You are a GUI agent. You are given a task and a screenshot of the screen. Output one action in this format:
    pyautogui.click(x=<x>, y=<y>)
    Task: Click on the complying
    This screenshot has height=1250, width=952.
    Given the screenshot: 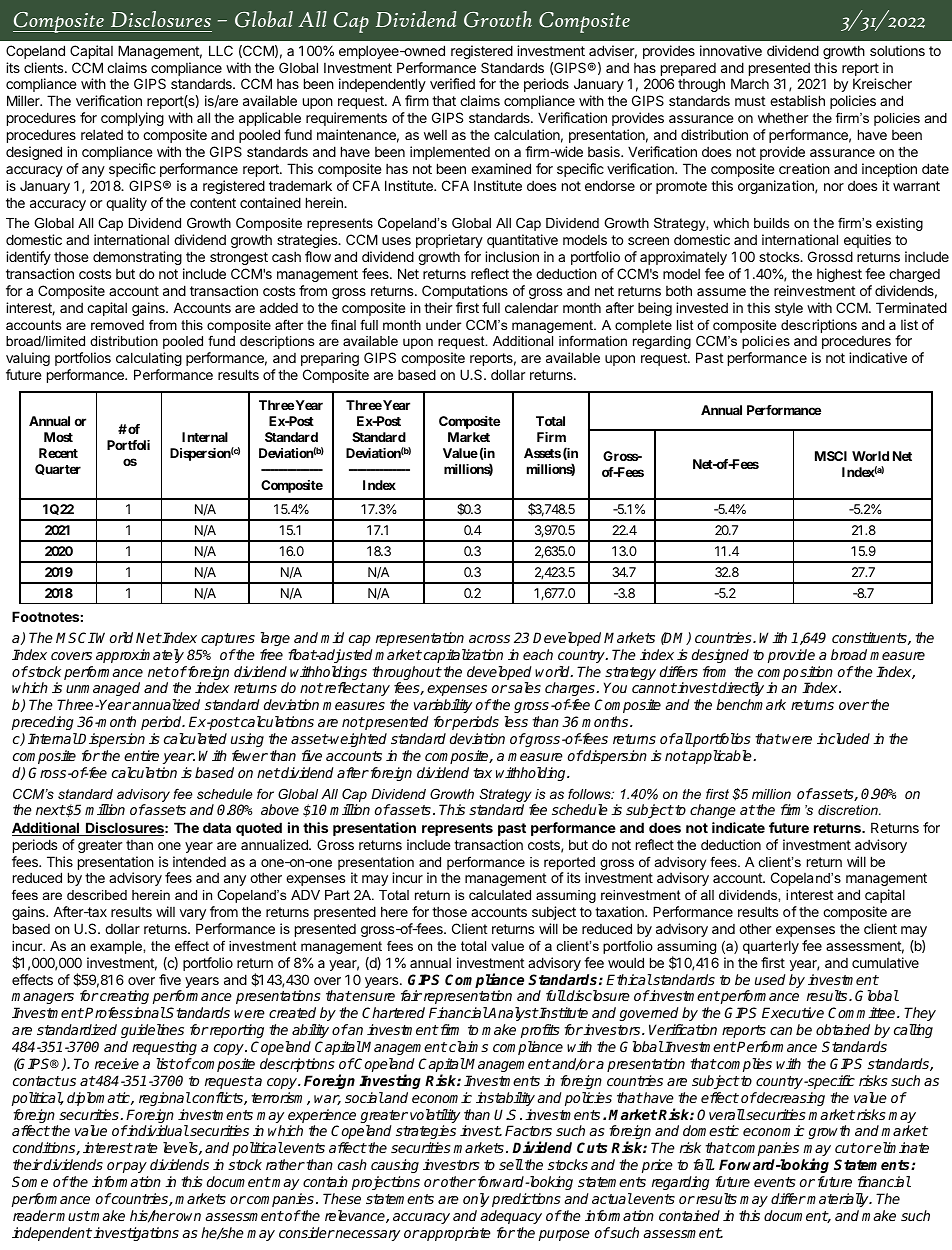 What is the action you would take?
    pyautogui.click(x=132, y=119)
